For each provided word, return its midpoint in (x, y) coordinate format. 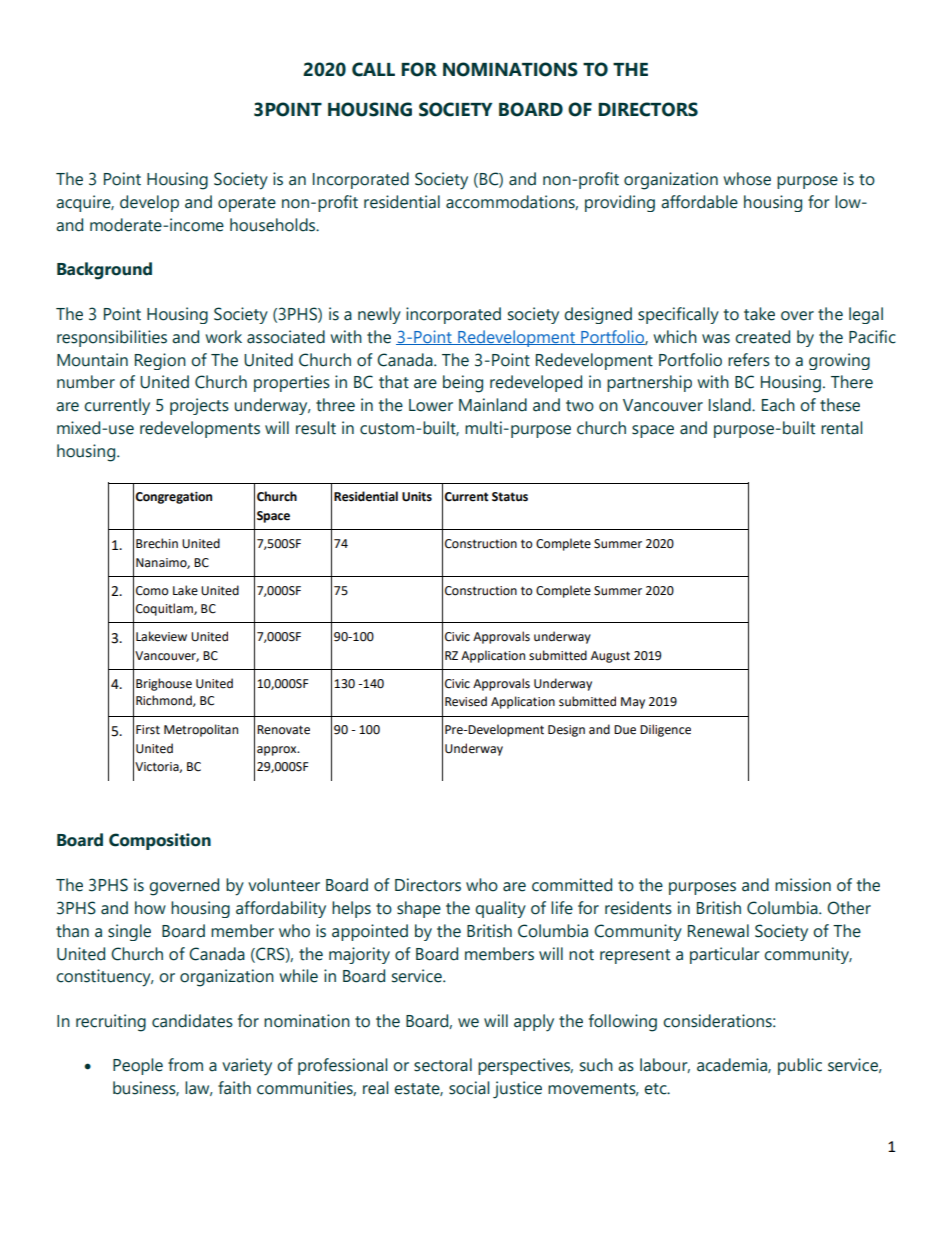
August (610, 657)
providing (620, 203)
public (800, 1066)
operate (247, 204)
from (185, 1065)
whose (747, 179)
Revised (466, 701)
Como (152, 591)
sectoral (443, 1065)
